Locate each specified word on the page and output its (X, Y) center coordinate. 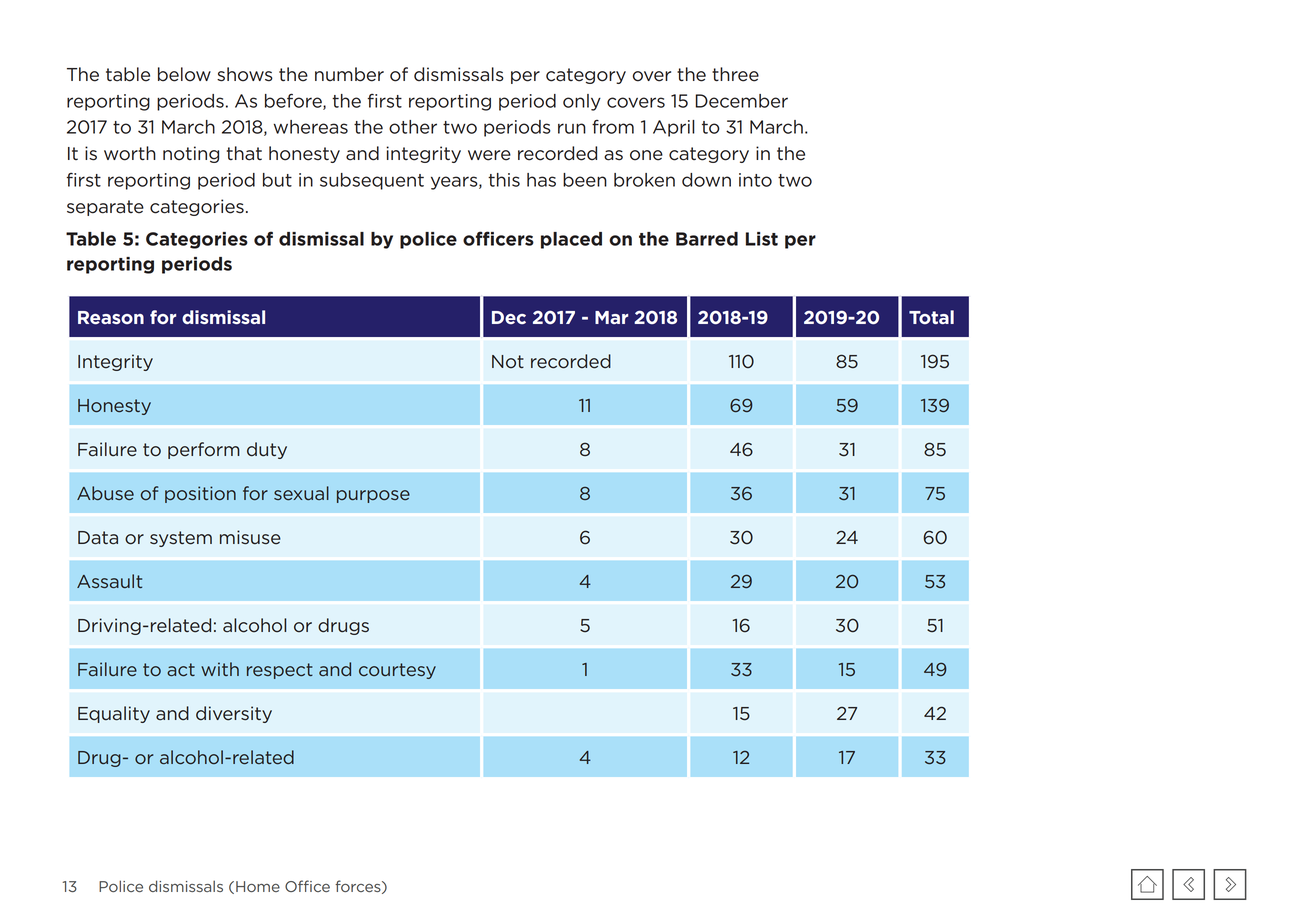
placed (571, 240)
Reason (111, 318)
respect (280, 671)
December (741, 101)
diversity (234, 714)
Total (931, 317)
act (181, 670)
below (184, 74)
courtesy (397, 671)
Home (258, 886)
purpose (373, 496)
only (582, 102)
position (200, 494)
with (220, 669)
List (762, 239)
